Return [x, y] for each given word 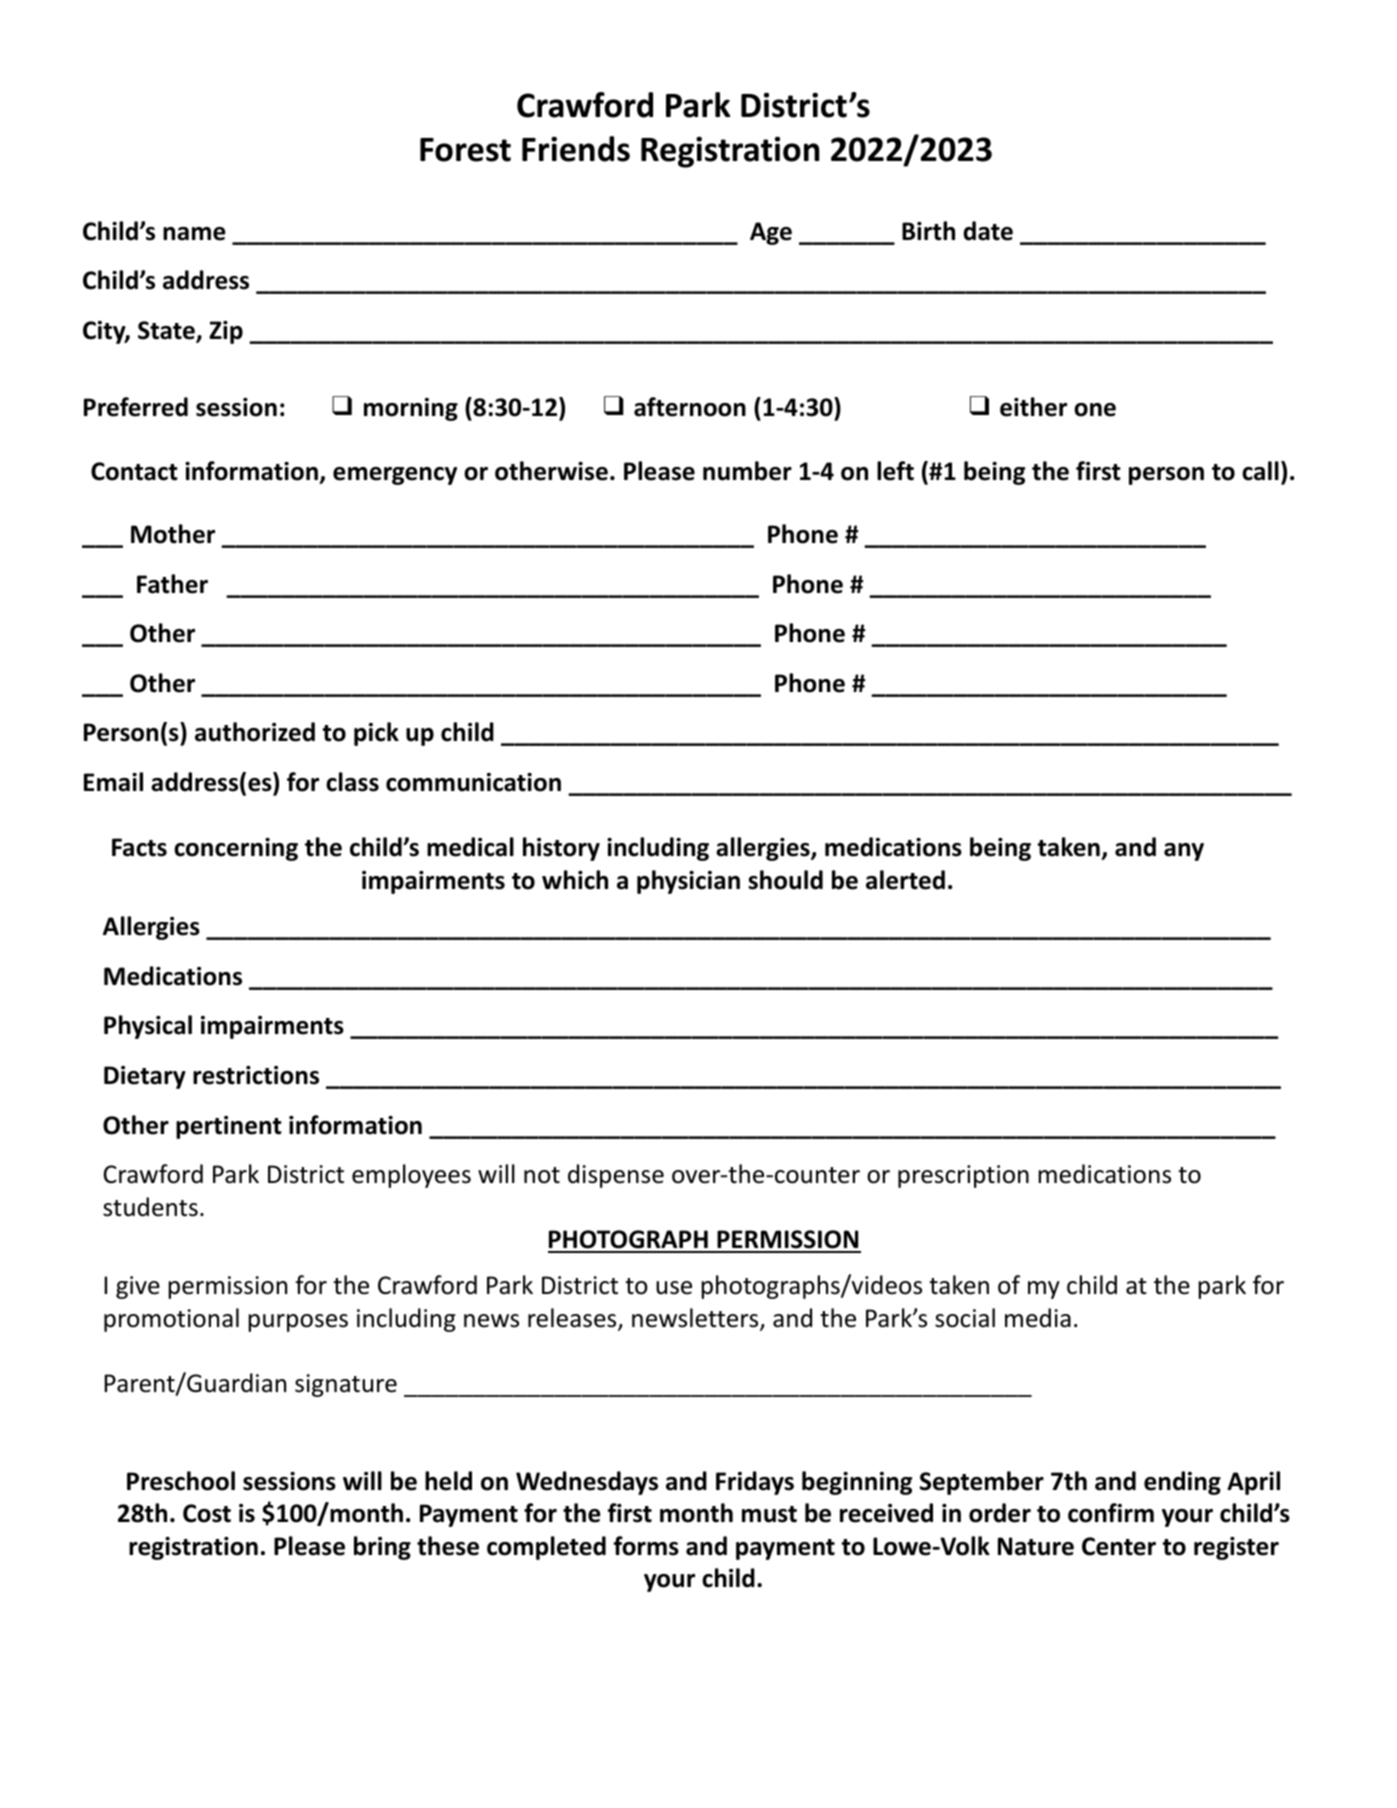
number [747, 471]
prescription [963, 1176]
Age [771, 233]
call [1260, 471]
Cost [207, 1513]
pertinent [229, 1127]
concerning [236, 849]
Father [172, 584]
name [194, 234]
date [988, 231]
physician [688, 882]
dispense [616, 1176]
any [1184, 852]
